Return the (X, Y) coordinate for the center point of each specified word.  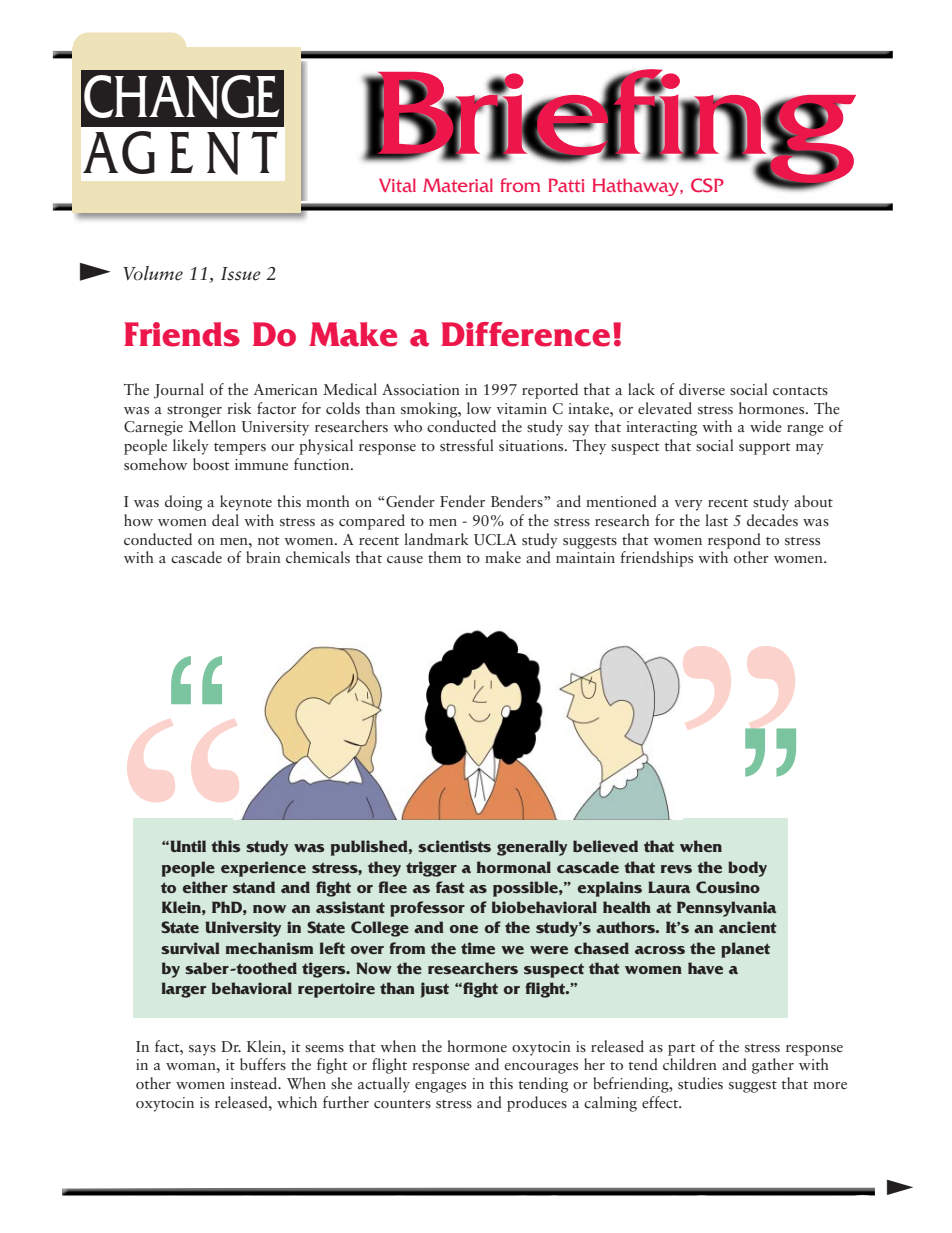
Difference (525, 334)
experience (263, 869)
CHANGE (182, 97)
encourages (541, 1068)
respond (734, 541)
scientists (454, 846)
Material (458, 185)
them (444, 557)
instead (255, 1083)
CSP (707, 185)
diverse (702, 389)
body (747, 869)
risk (239, 408)
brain (263, 557)
